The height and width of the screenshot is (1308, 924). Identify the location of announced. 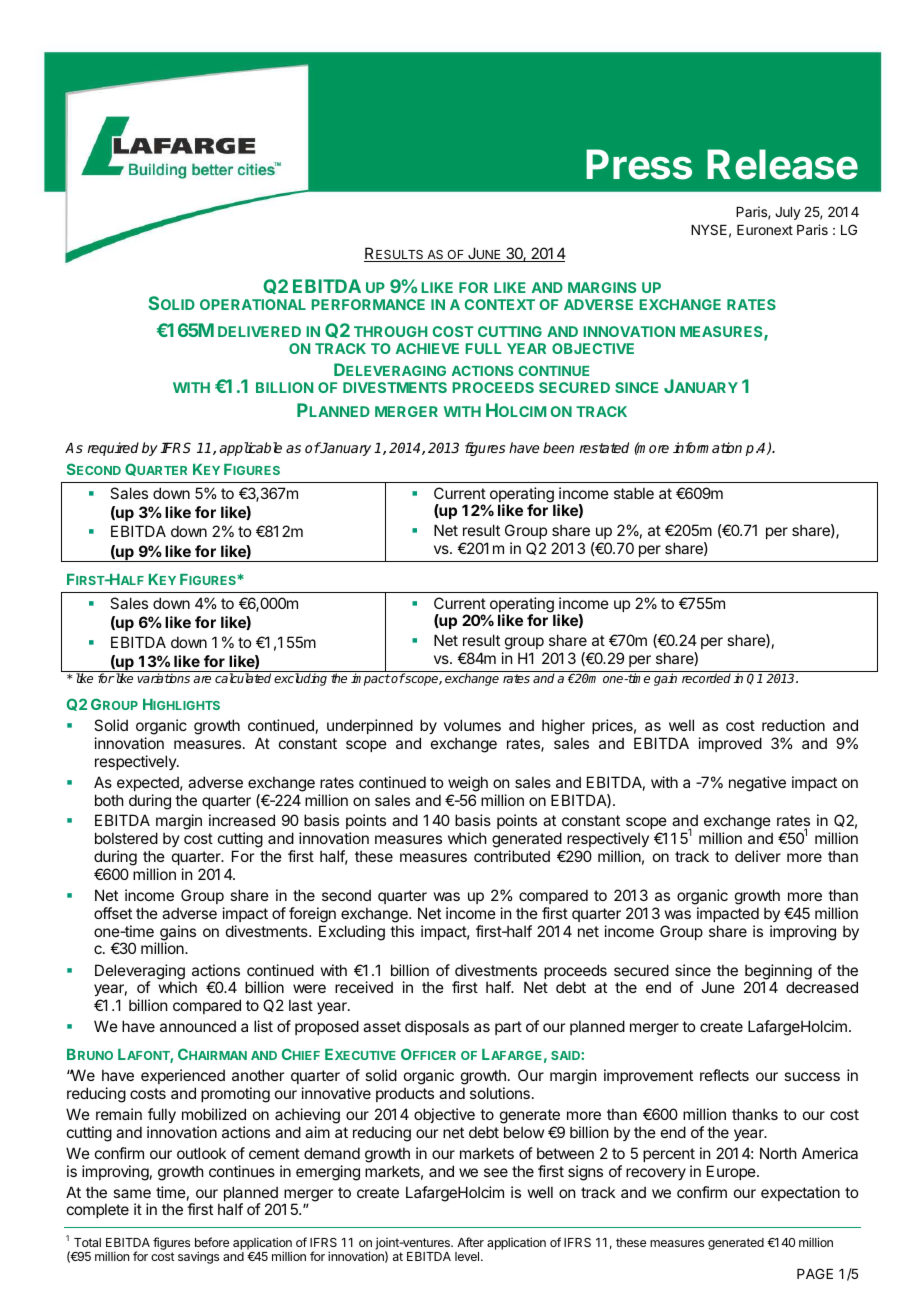
(198, 1026).
